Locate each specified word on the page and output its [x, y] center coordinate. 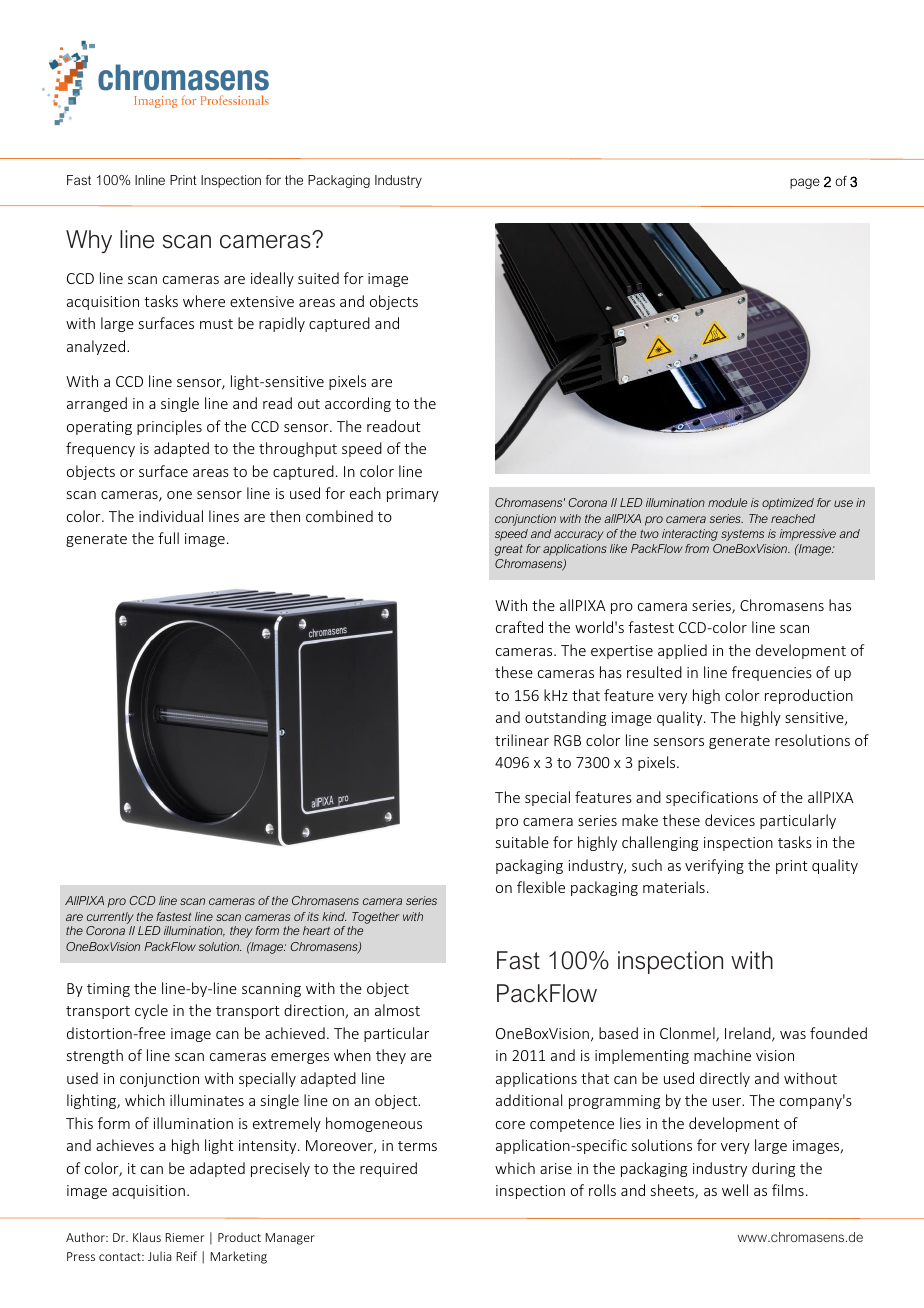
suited [318, 278]
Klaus [147, 1237]
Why [89, 241]
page [805, 183]
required [388, 1169]
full [168, 538]
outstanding [565, 718]
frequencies [772, 673]
